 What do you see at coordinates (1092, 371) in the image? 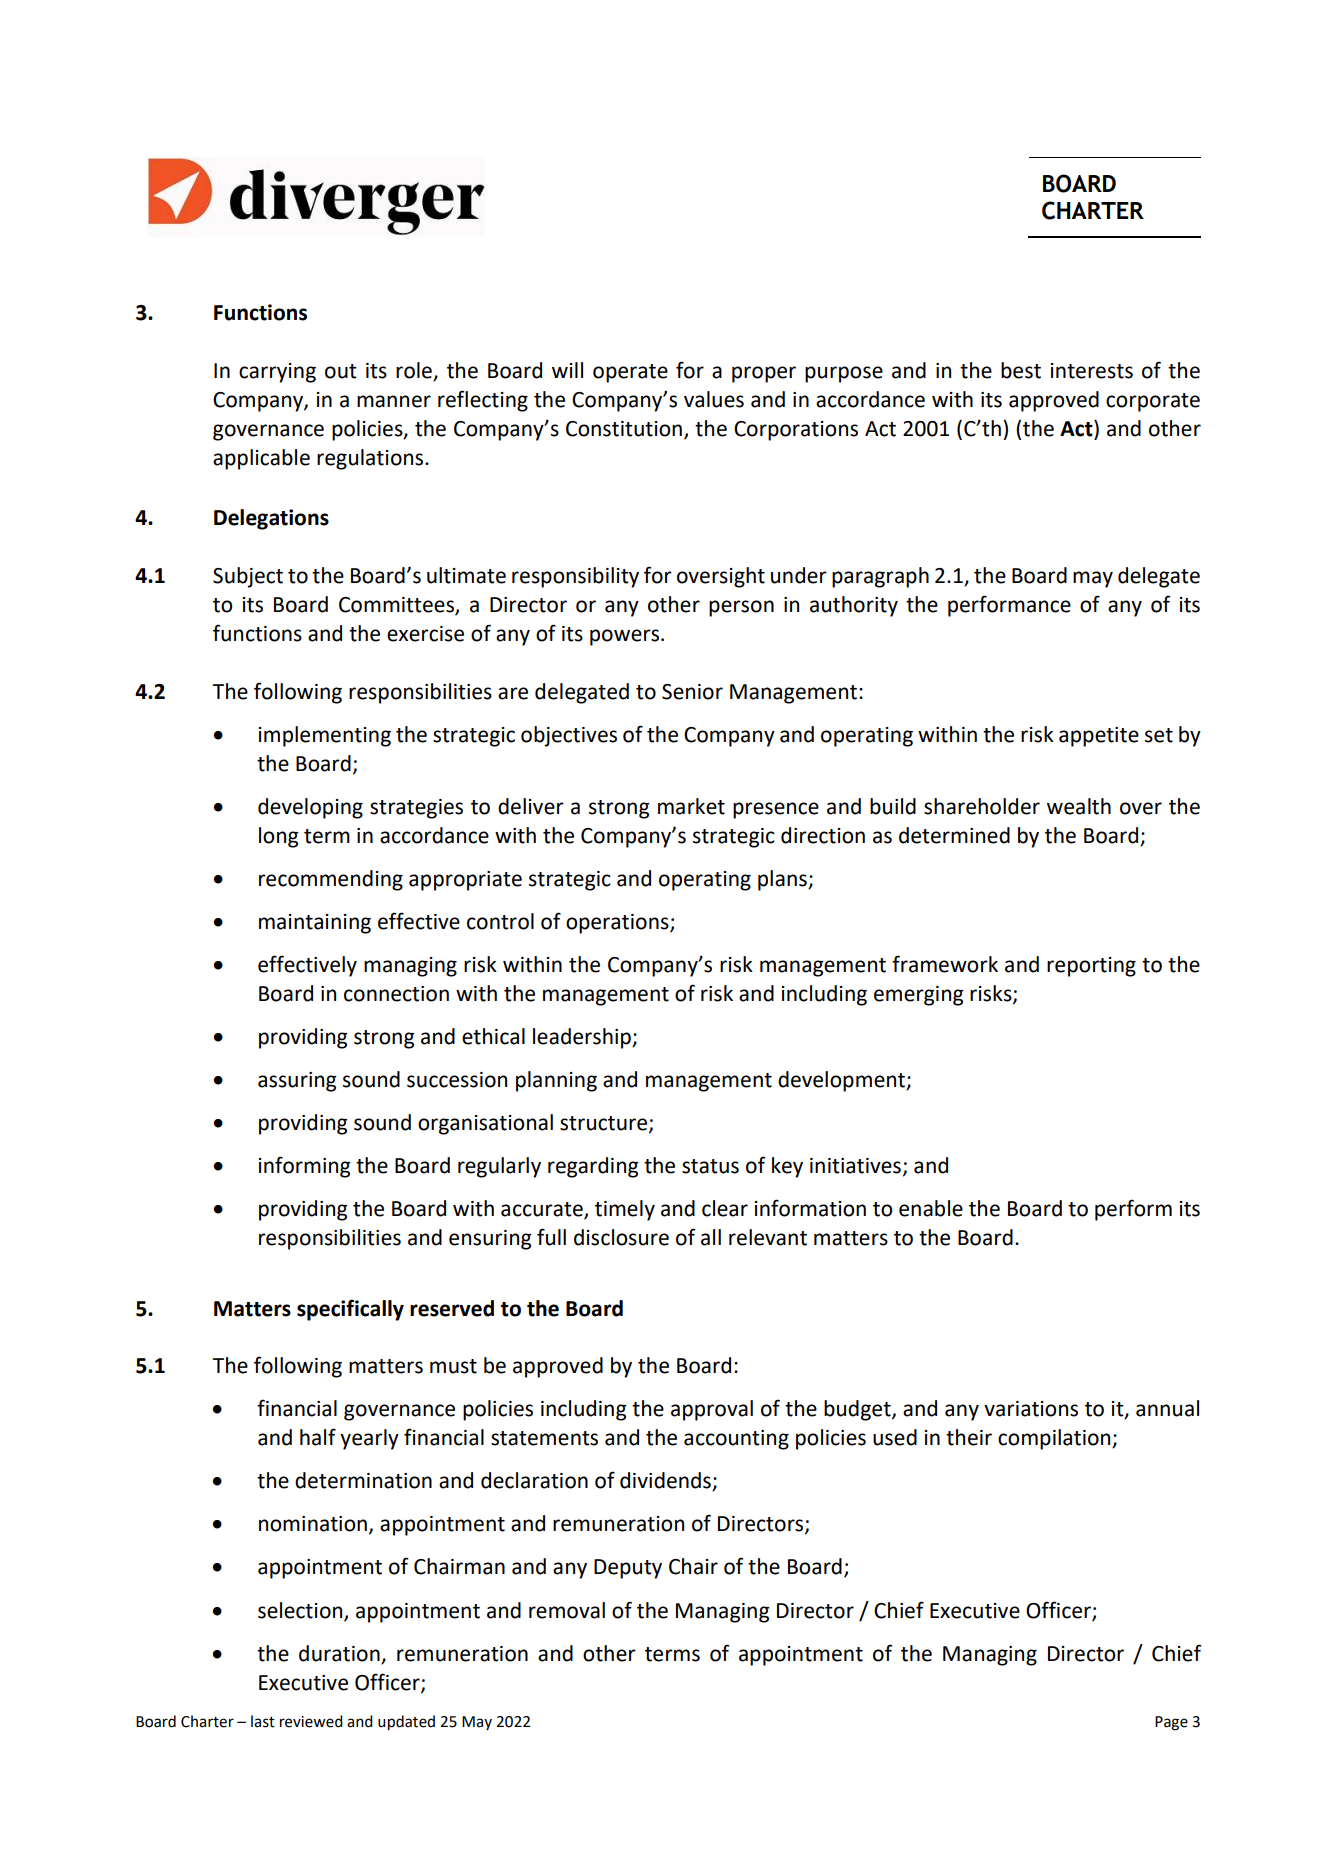
I see `interests` at bounding box center [1092, 371].
